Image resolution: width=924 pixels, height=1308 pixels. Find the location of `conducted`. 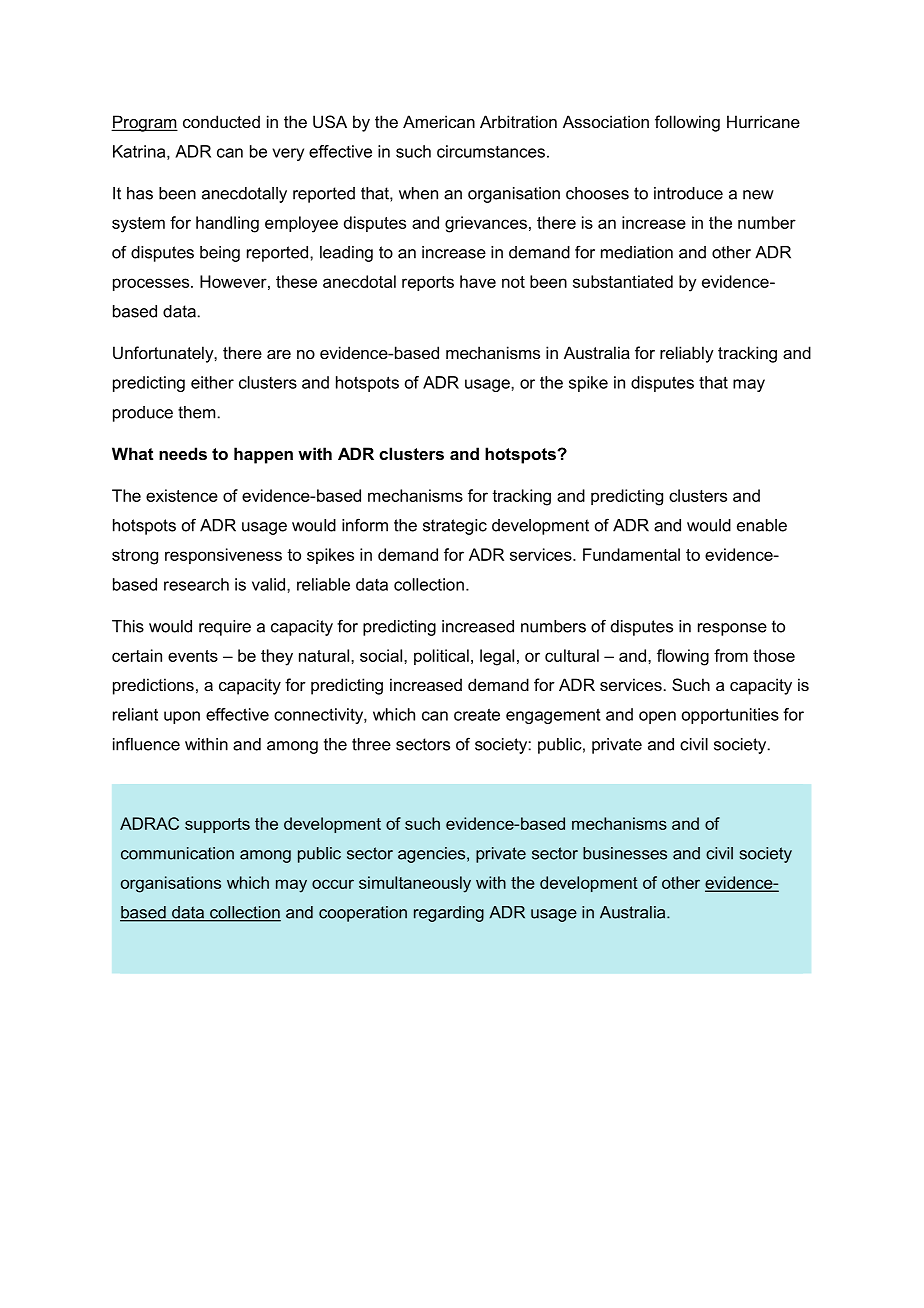

conducted is located at coordinates (221, 121).
